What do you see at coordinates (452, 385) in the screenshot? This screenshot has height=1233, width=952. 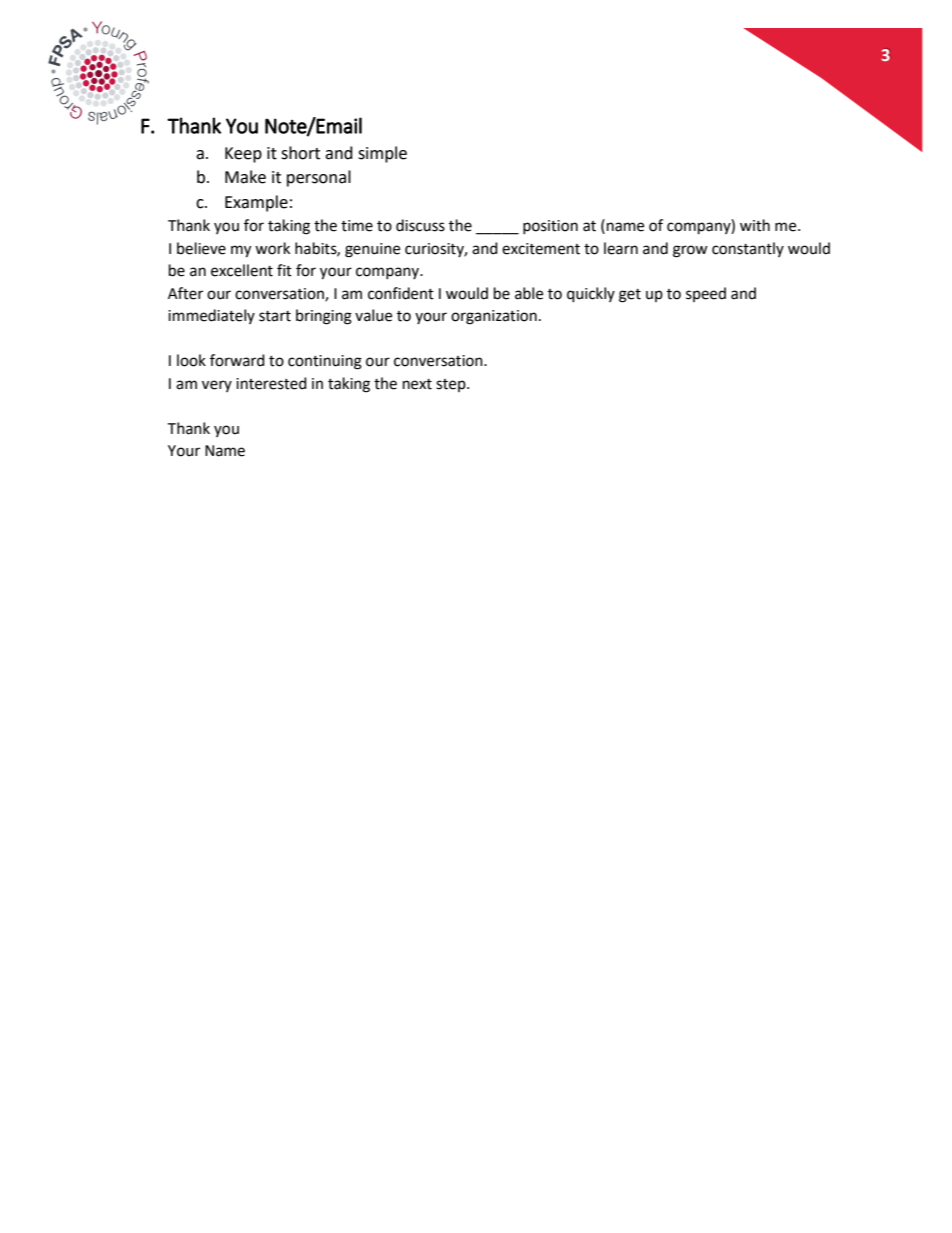 I see `step` at bounding box center [452, 385].
